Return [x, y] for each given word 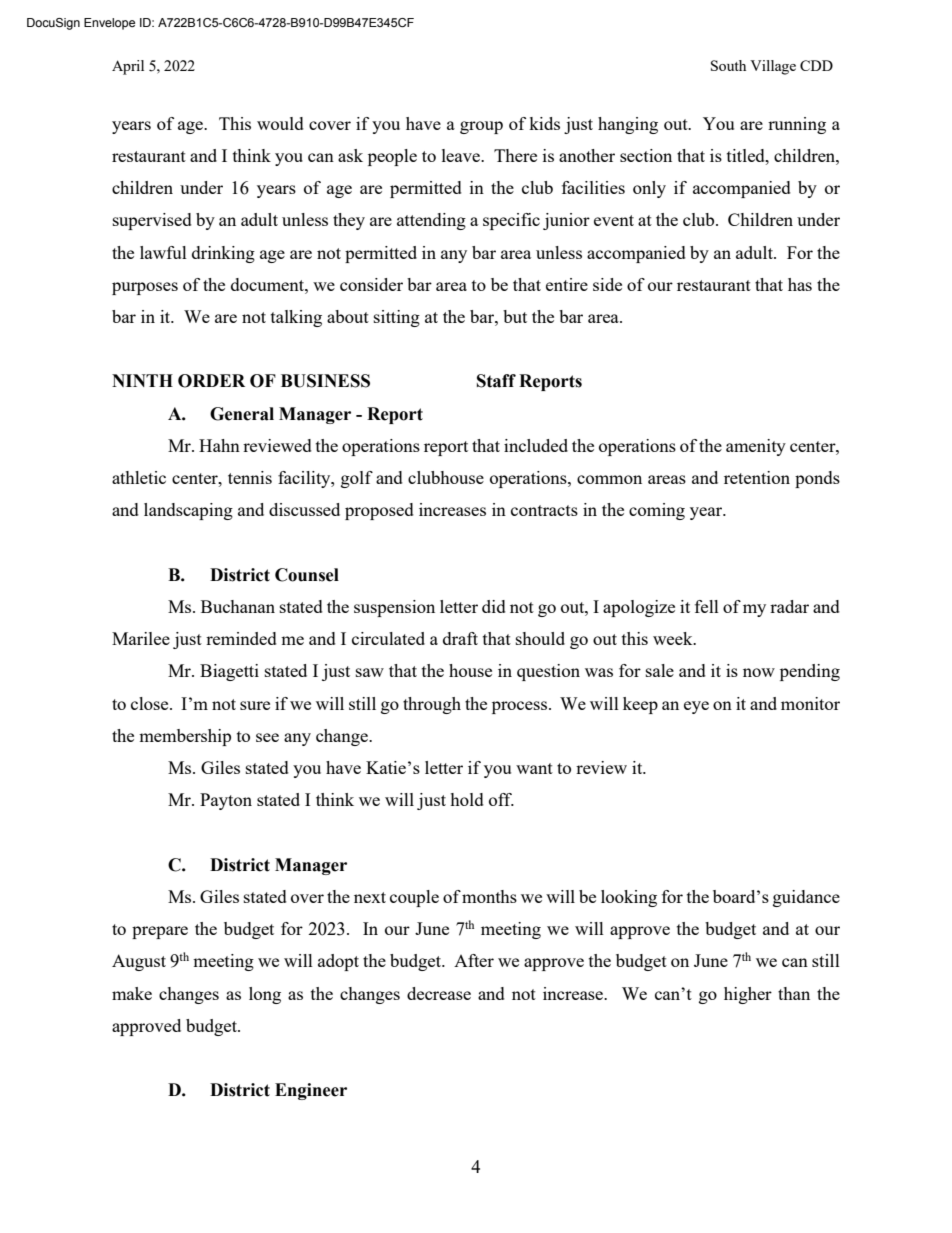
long [265, 995]
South [728, 65]
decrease [439, 993]
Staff [496, 381]
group [481, 127]
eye [696, 707]
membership [185, 737]
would [280, 123]
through [432, 705]
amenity [756, 447]
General [242, 414]
